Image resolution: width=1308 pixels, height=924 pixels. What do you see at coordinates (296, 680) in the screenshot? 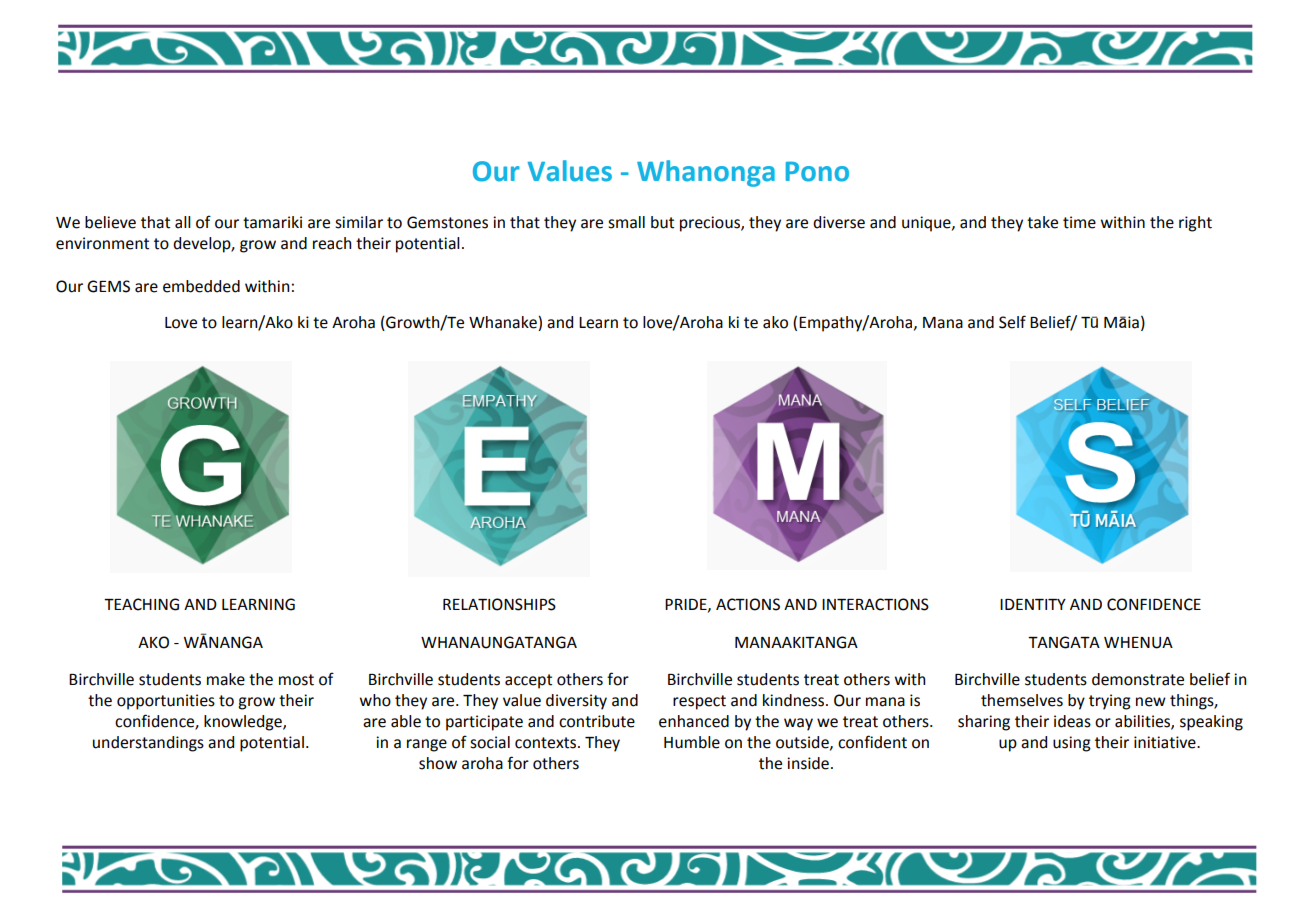
I see `most` at bounding box center [296, 680].
